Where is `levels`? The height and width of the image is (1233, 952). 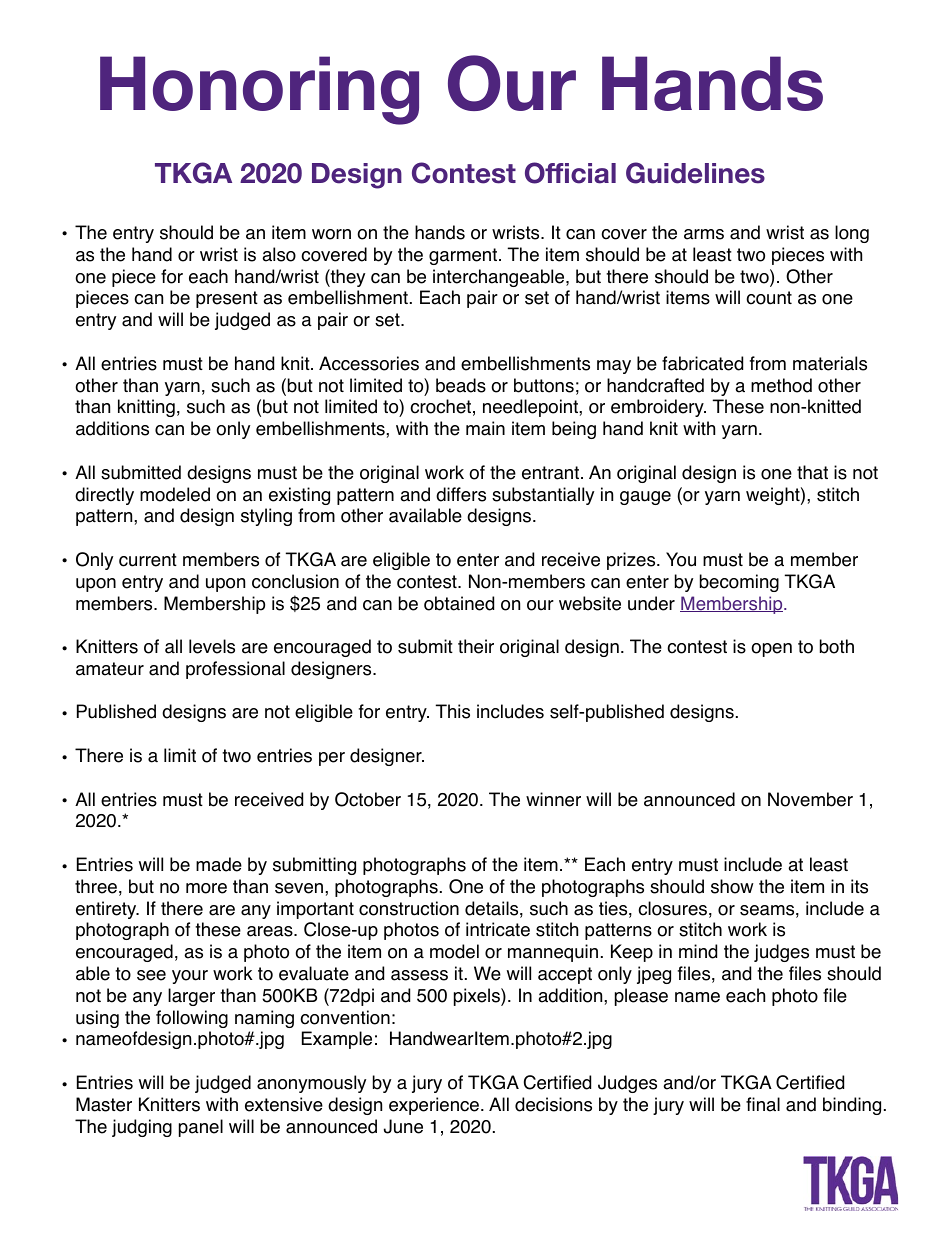 levels is located at coordinates (212, 646).
